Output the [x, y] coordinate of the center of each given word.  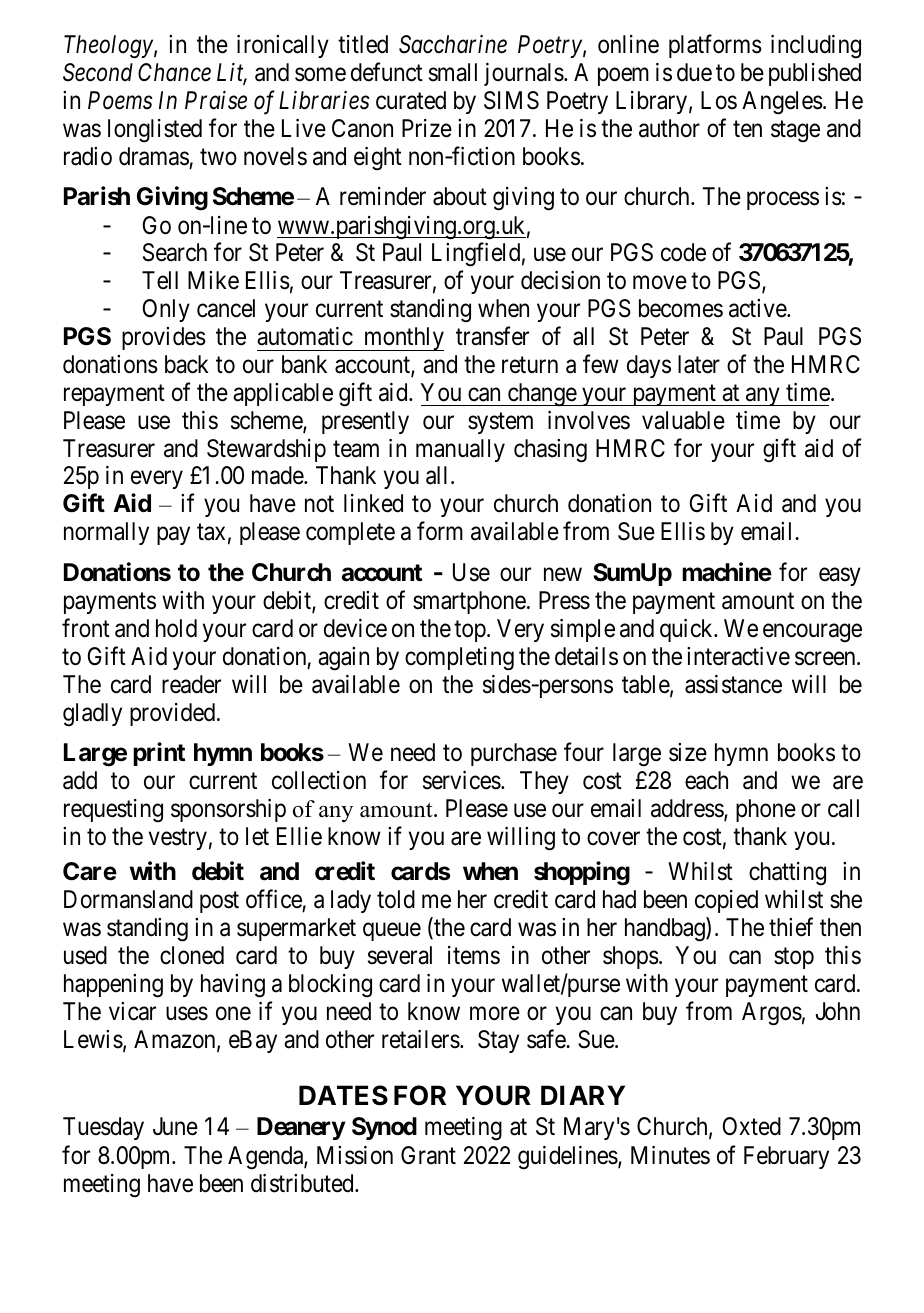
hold [176, 628]
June [175, 1126]
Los [719, 100]
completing [459, 659]
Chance [174, 72]
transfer [492, 336]
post [219, 902]
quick [687, 630]
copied [726, 901]
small [453, 72]
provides [164, 338]
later [699, 364]
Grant [428, 1155]
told [396, 899]
